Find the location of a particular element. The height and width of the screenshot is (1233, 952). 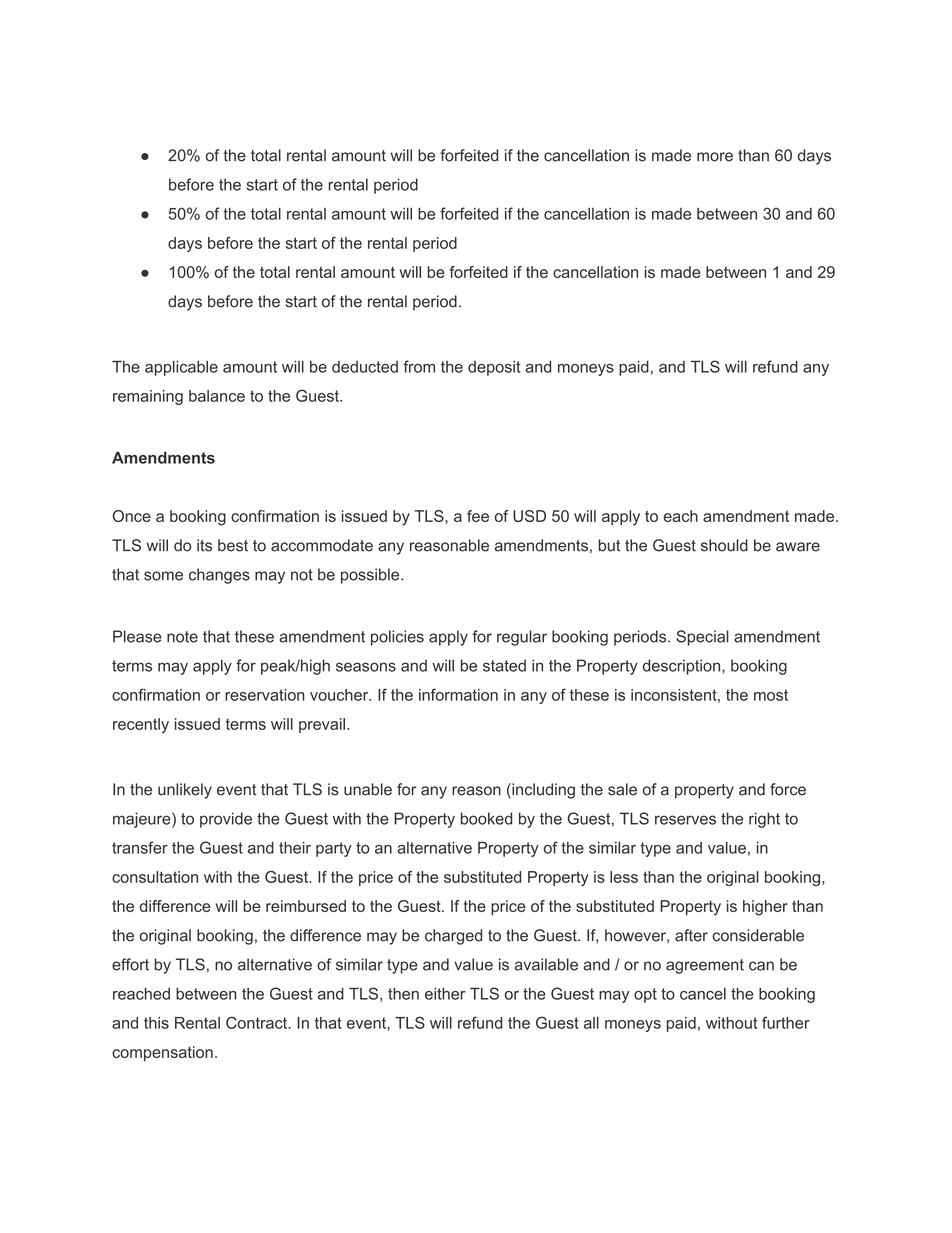

further is located at coordinates (786, 1022).
